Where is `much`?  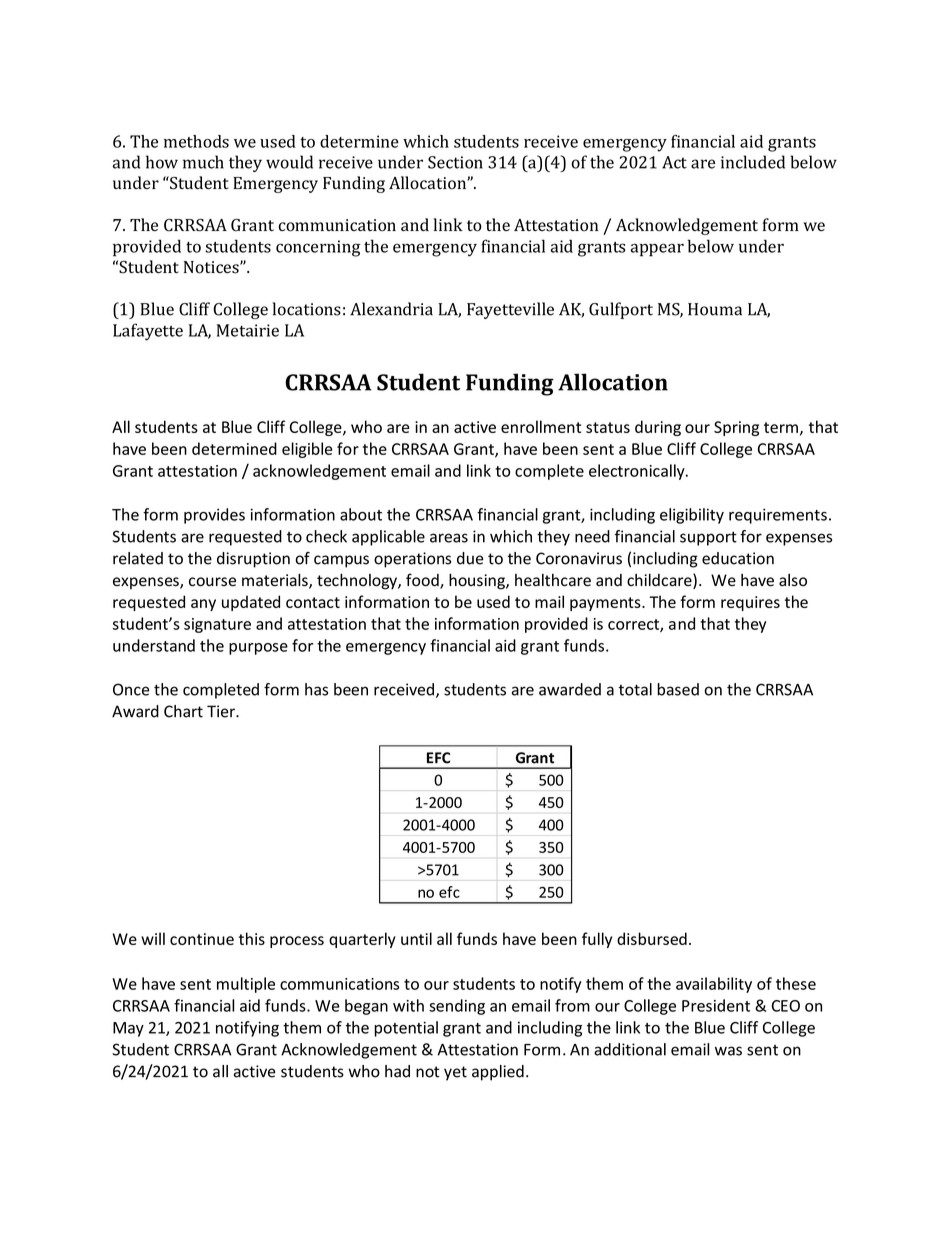 much is located at coordinates (203, 162).
